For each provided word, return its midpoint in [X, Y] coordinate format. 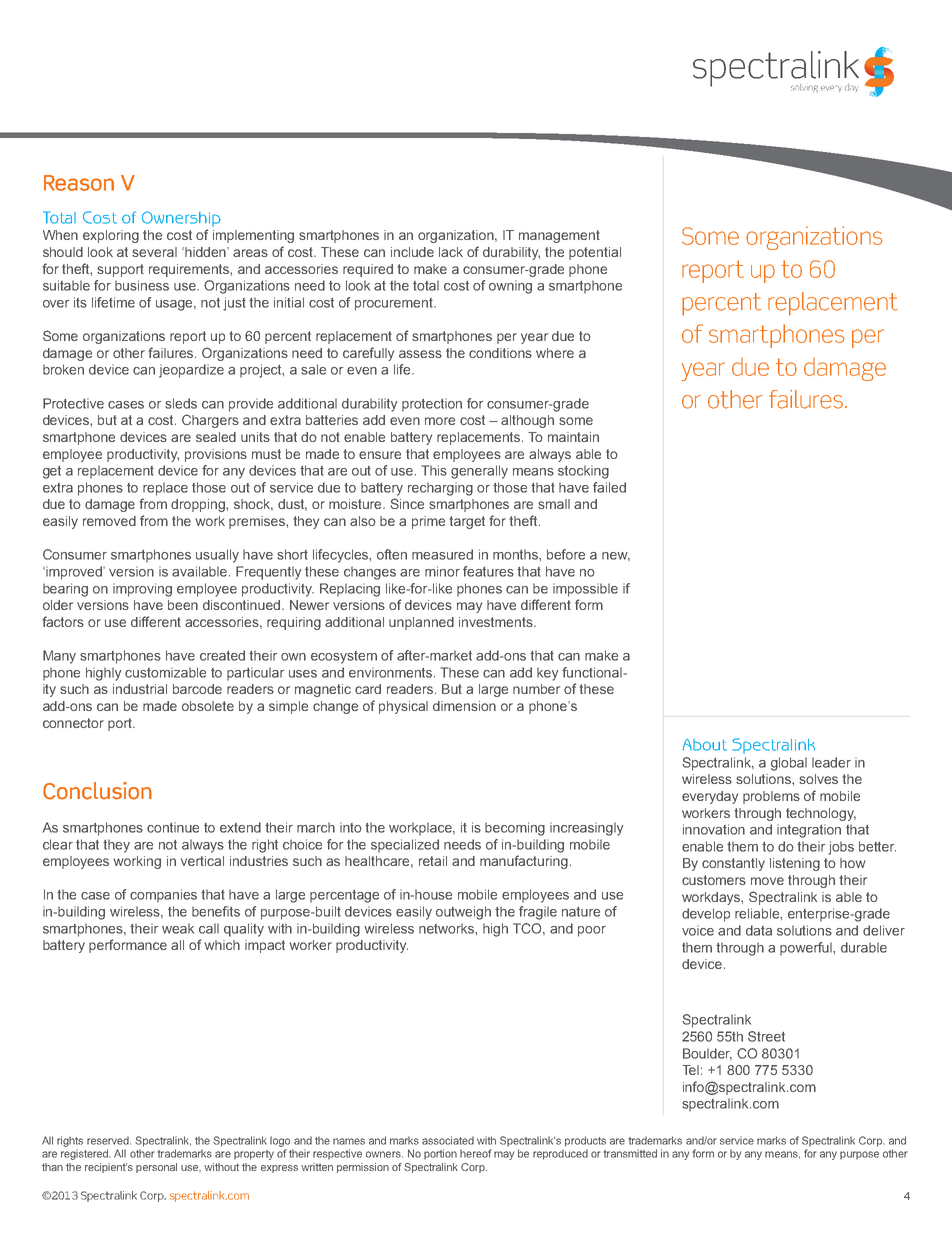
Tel [690, 1070]
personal [156, 1168]
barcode [197, 689]
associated [448, 1140]
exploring [111, 236]
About [704, 745]
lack [451, 252]
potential [595, 253]
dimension [464, 706]
